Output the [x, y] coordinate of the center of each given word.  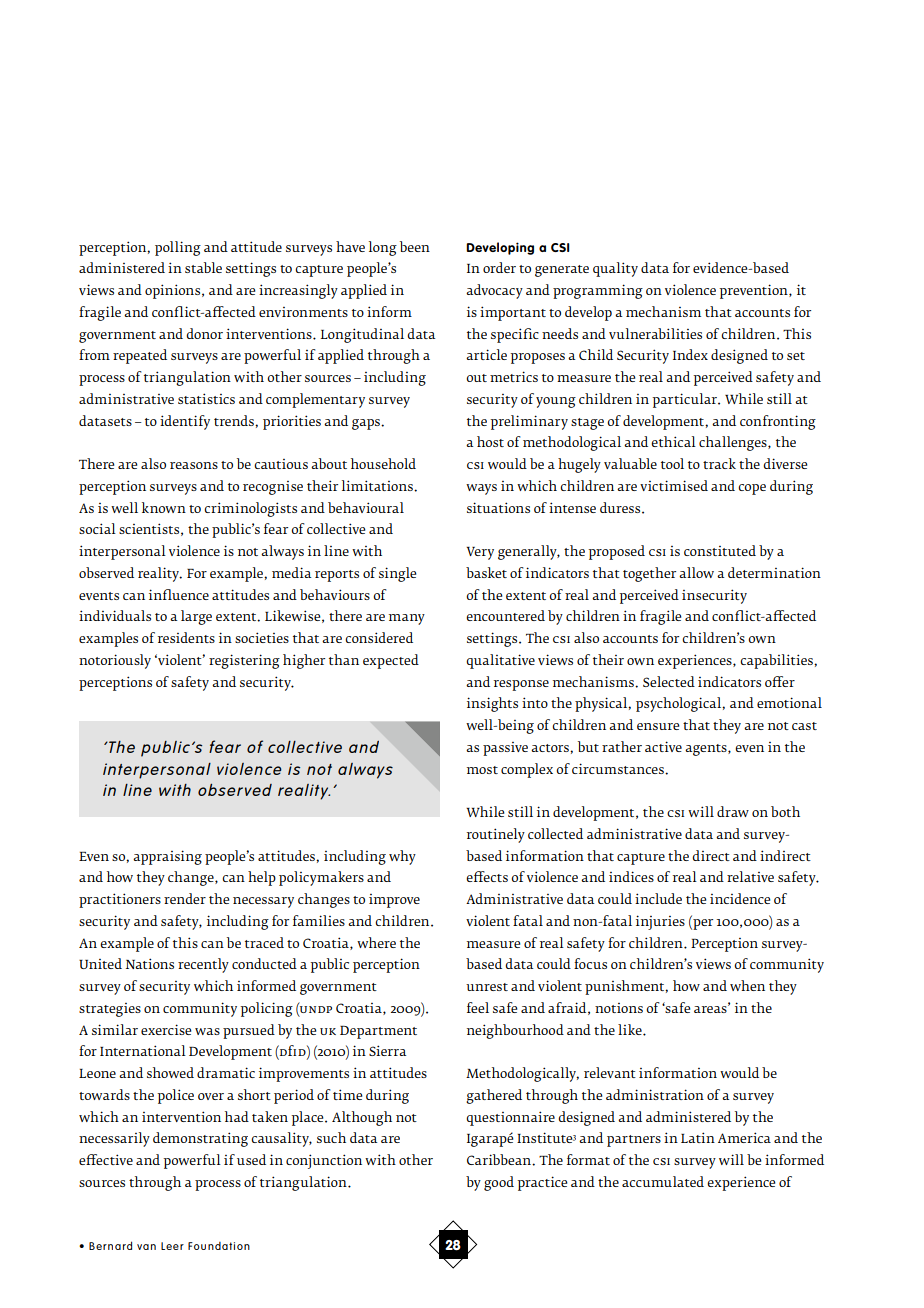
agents [707, 750]
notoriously [115, 661]
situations [498, 507]
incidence [740, 898]
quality [615, 269]
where [376, 942]
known [164, 507]
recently [203, 965]
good [499, 1183]
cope [752, 489]
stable [203, 267]
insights [492, 704]
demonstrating [200, 1139]
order [499, 267]
